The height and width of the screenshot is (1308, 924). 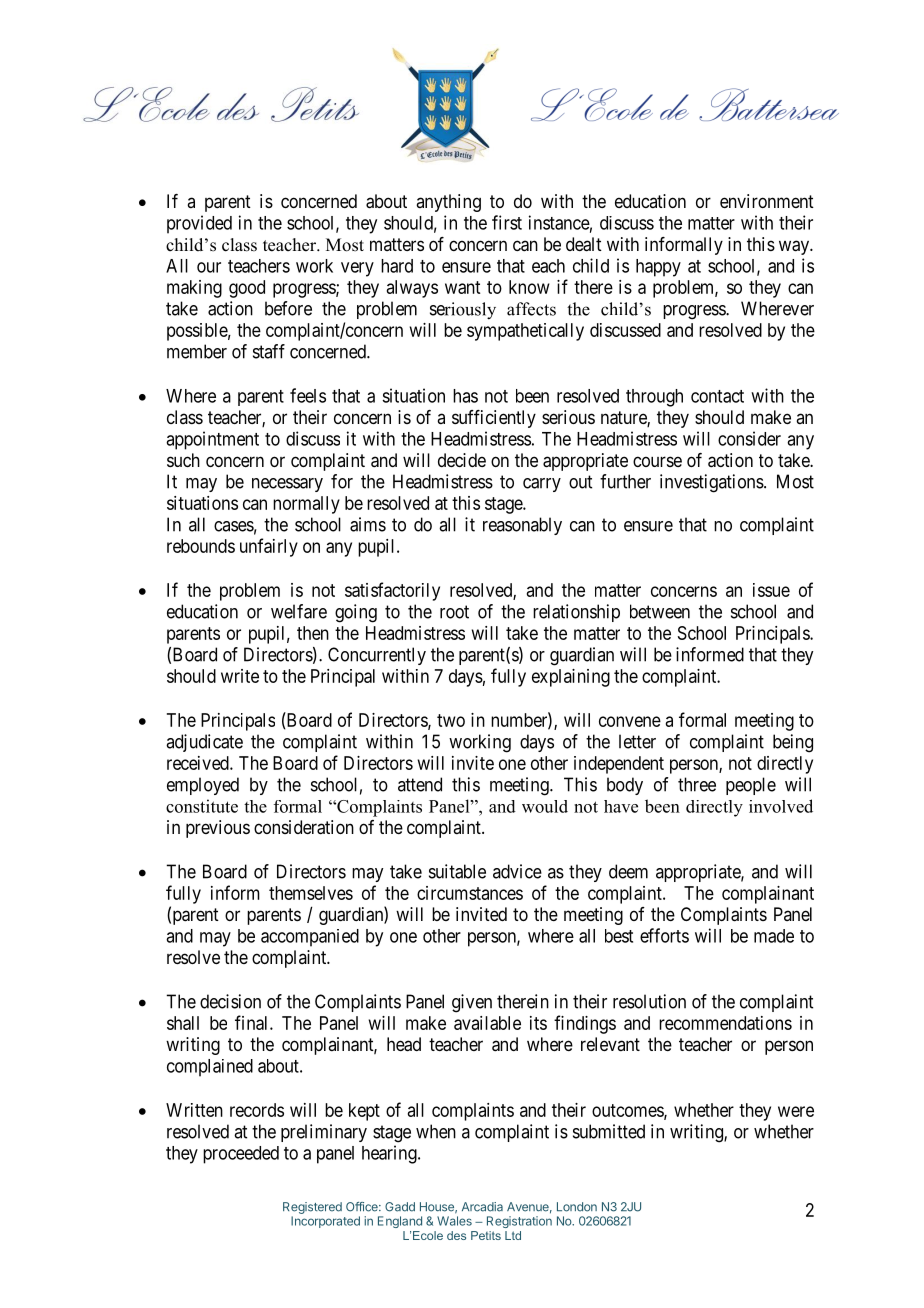 What do you see at coordinates (507, 222) in the screenshot?
I see `first` at bounding box center [507, 222].
